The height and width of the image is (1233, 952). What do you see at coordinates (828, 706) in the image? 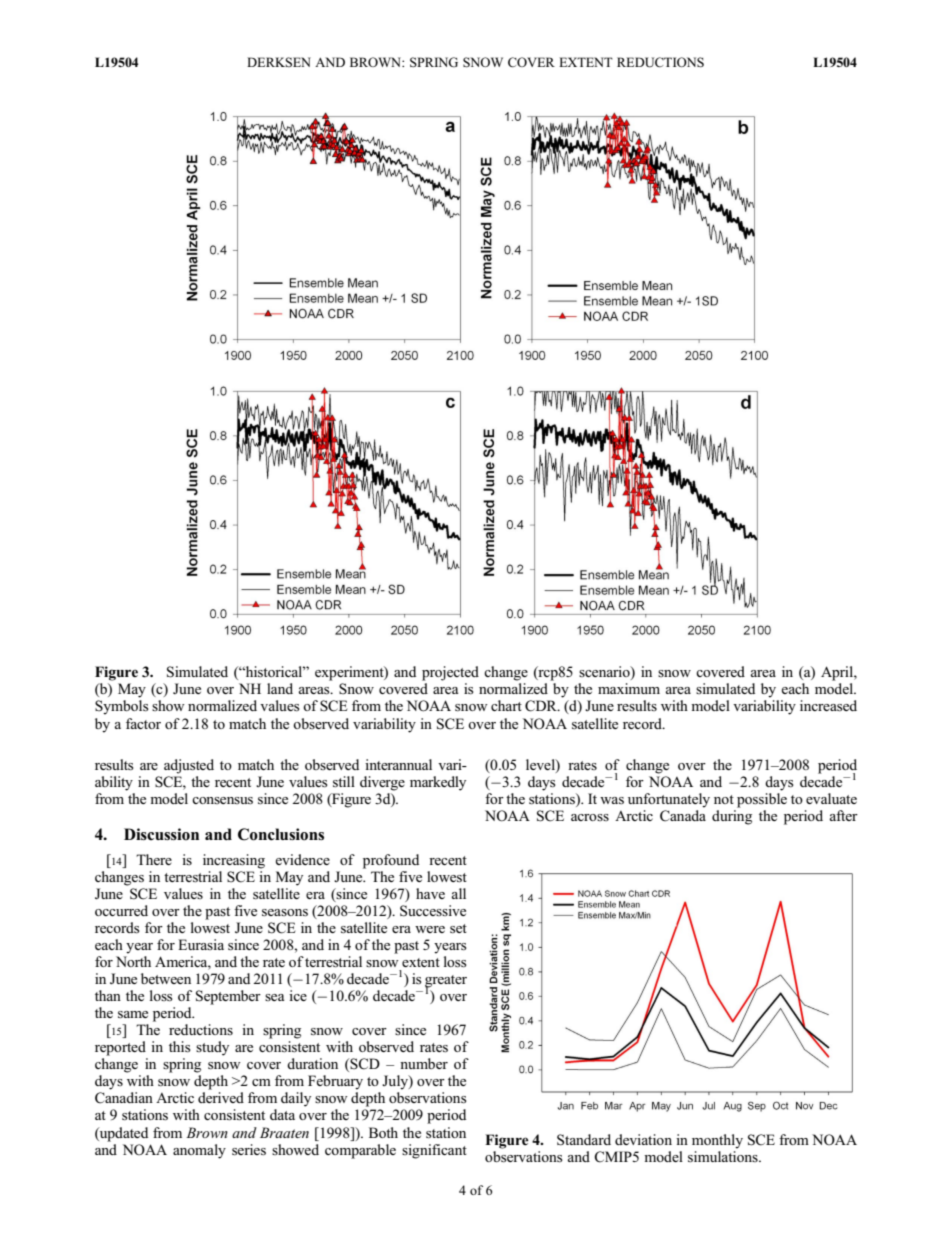
I see `increased` at bounding box center [828, 706].
